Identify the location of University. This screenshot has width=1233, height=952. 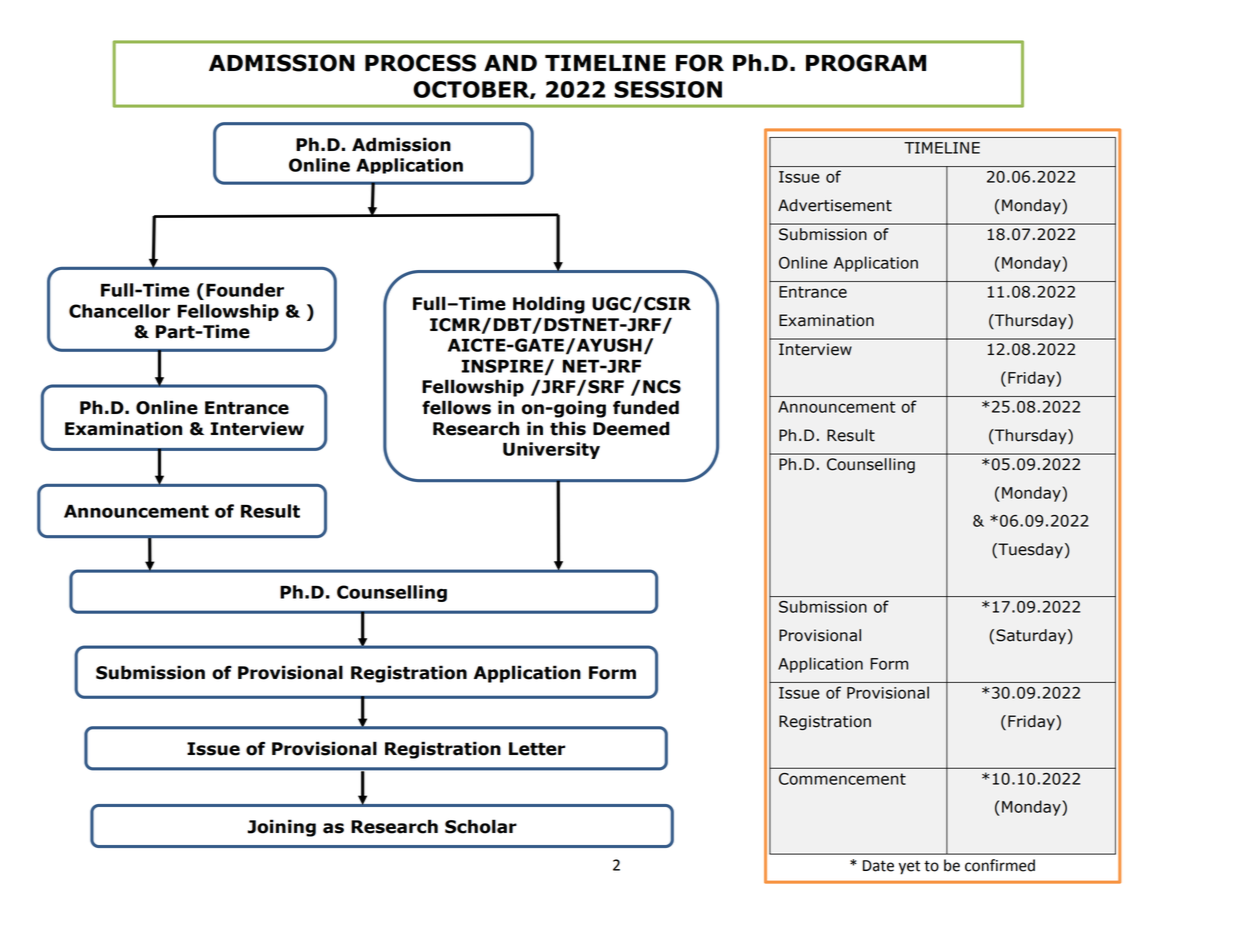
(551, 450).
